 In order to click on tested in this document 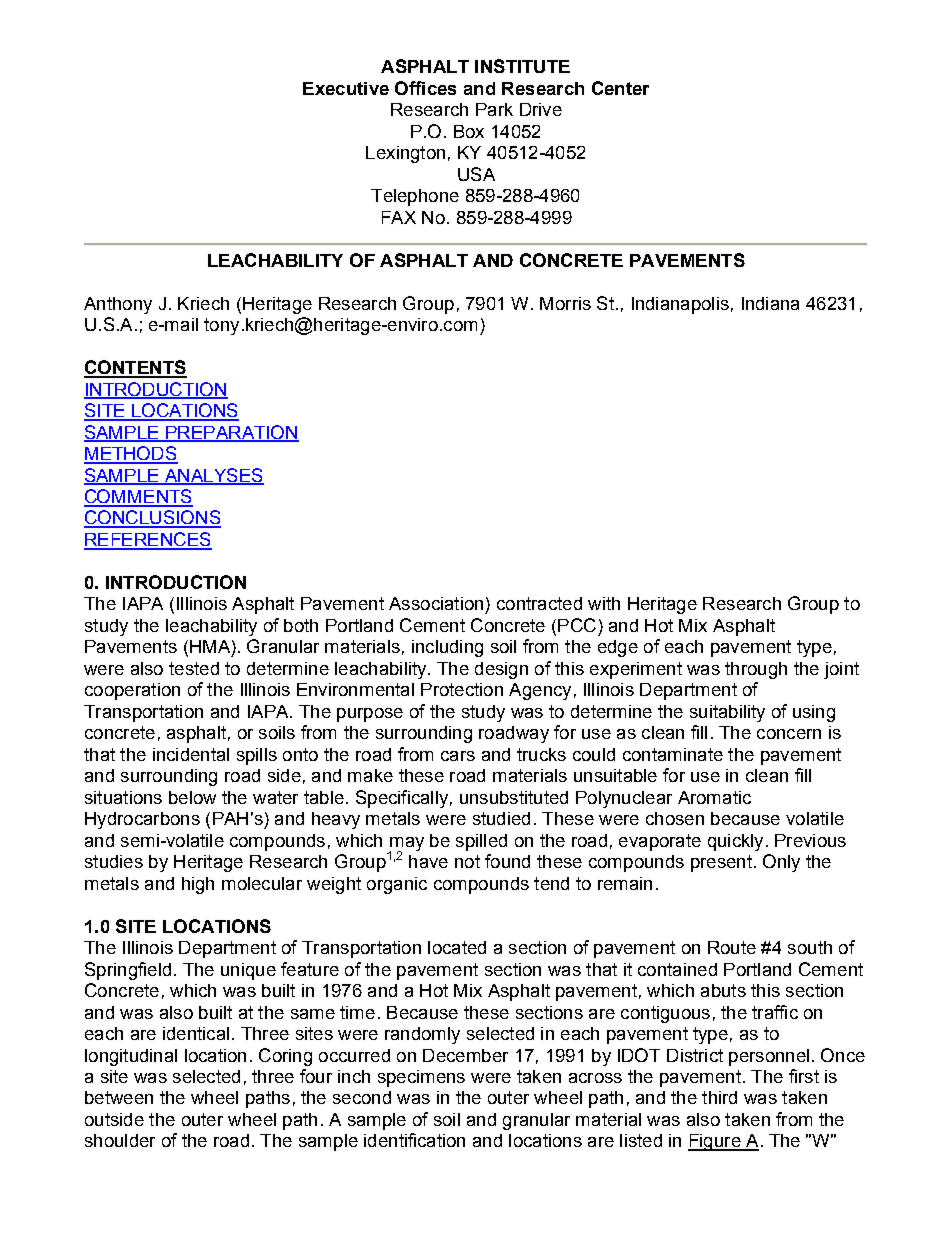, I will do `click(194, 668)`.
